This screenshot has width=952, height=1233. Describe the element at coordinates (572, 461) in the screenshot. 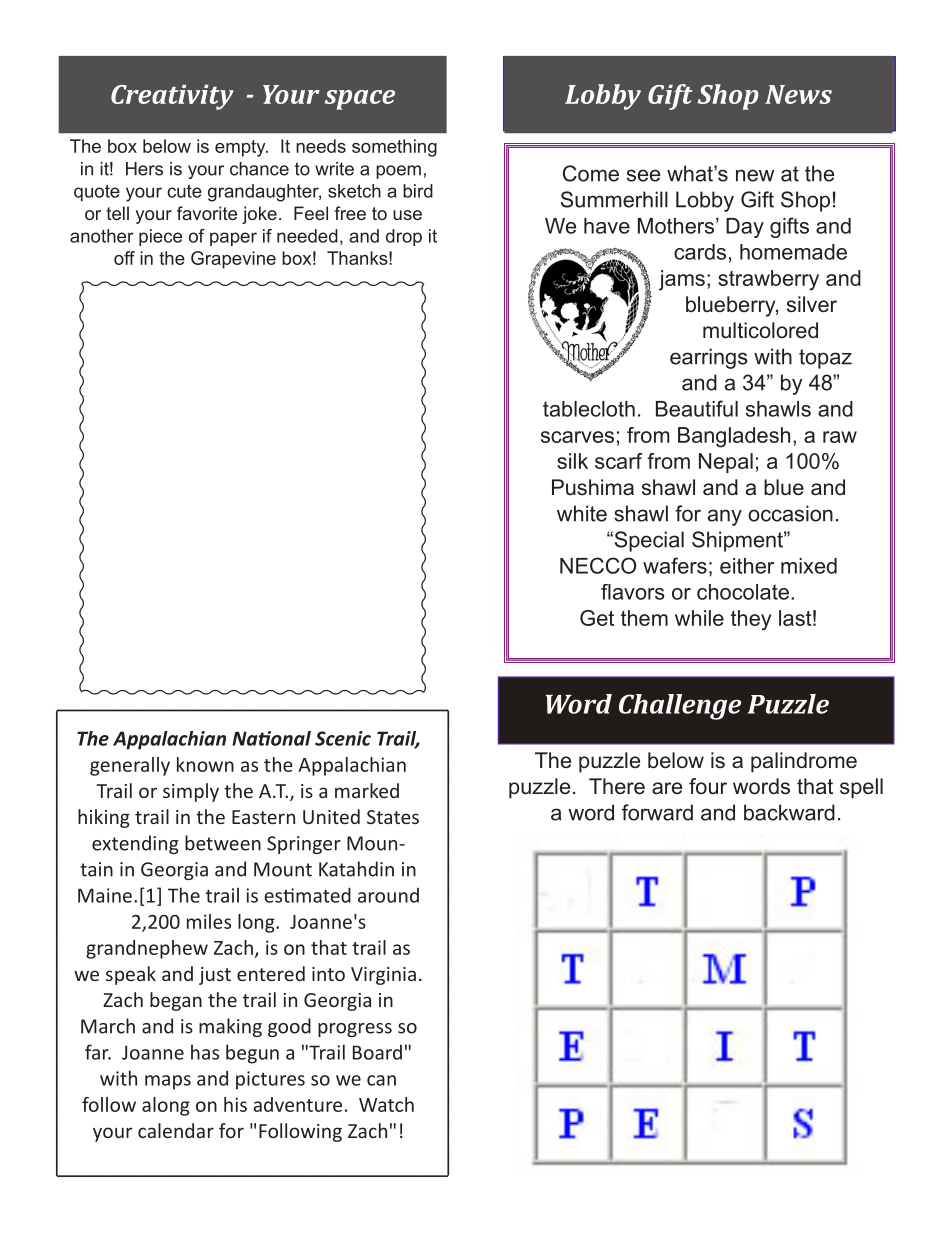

I see `silk` at that location.
